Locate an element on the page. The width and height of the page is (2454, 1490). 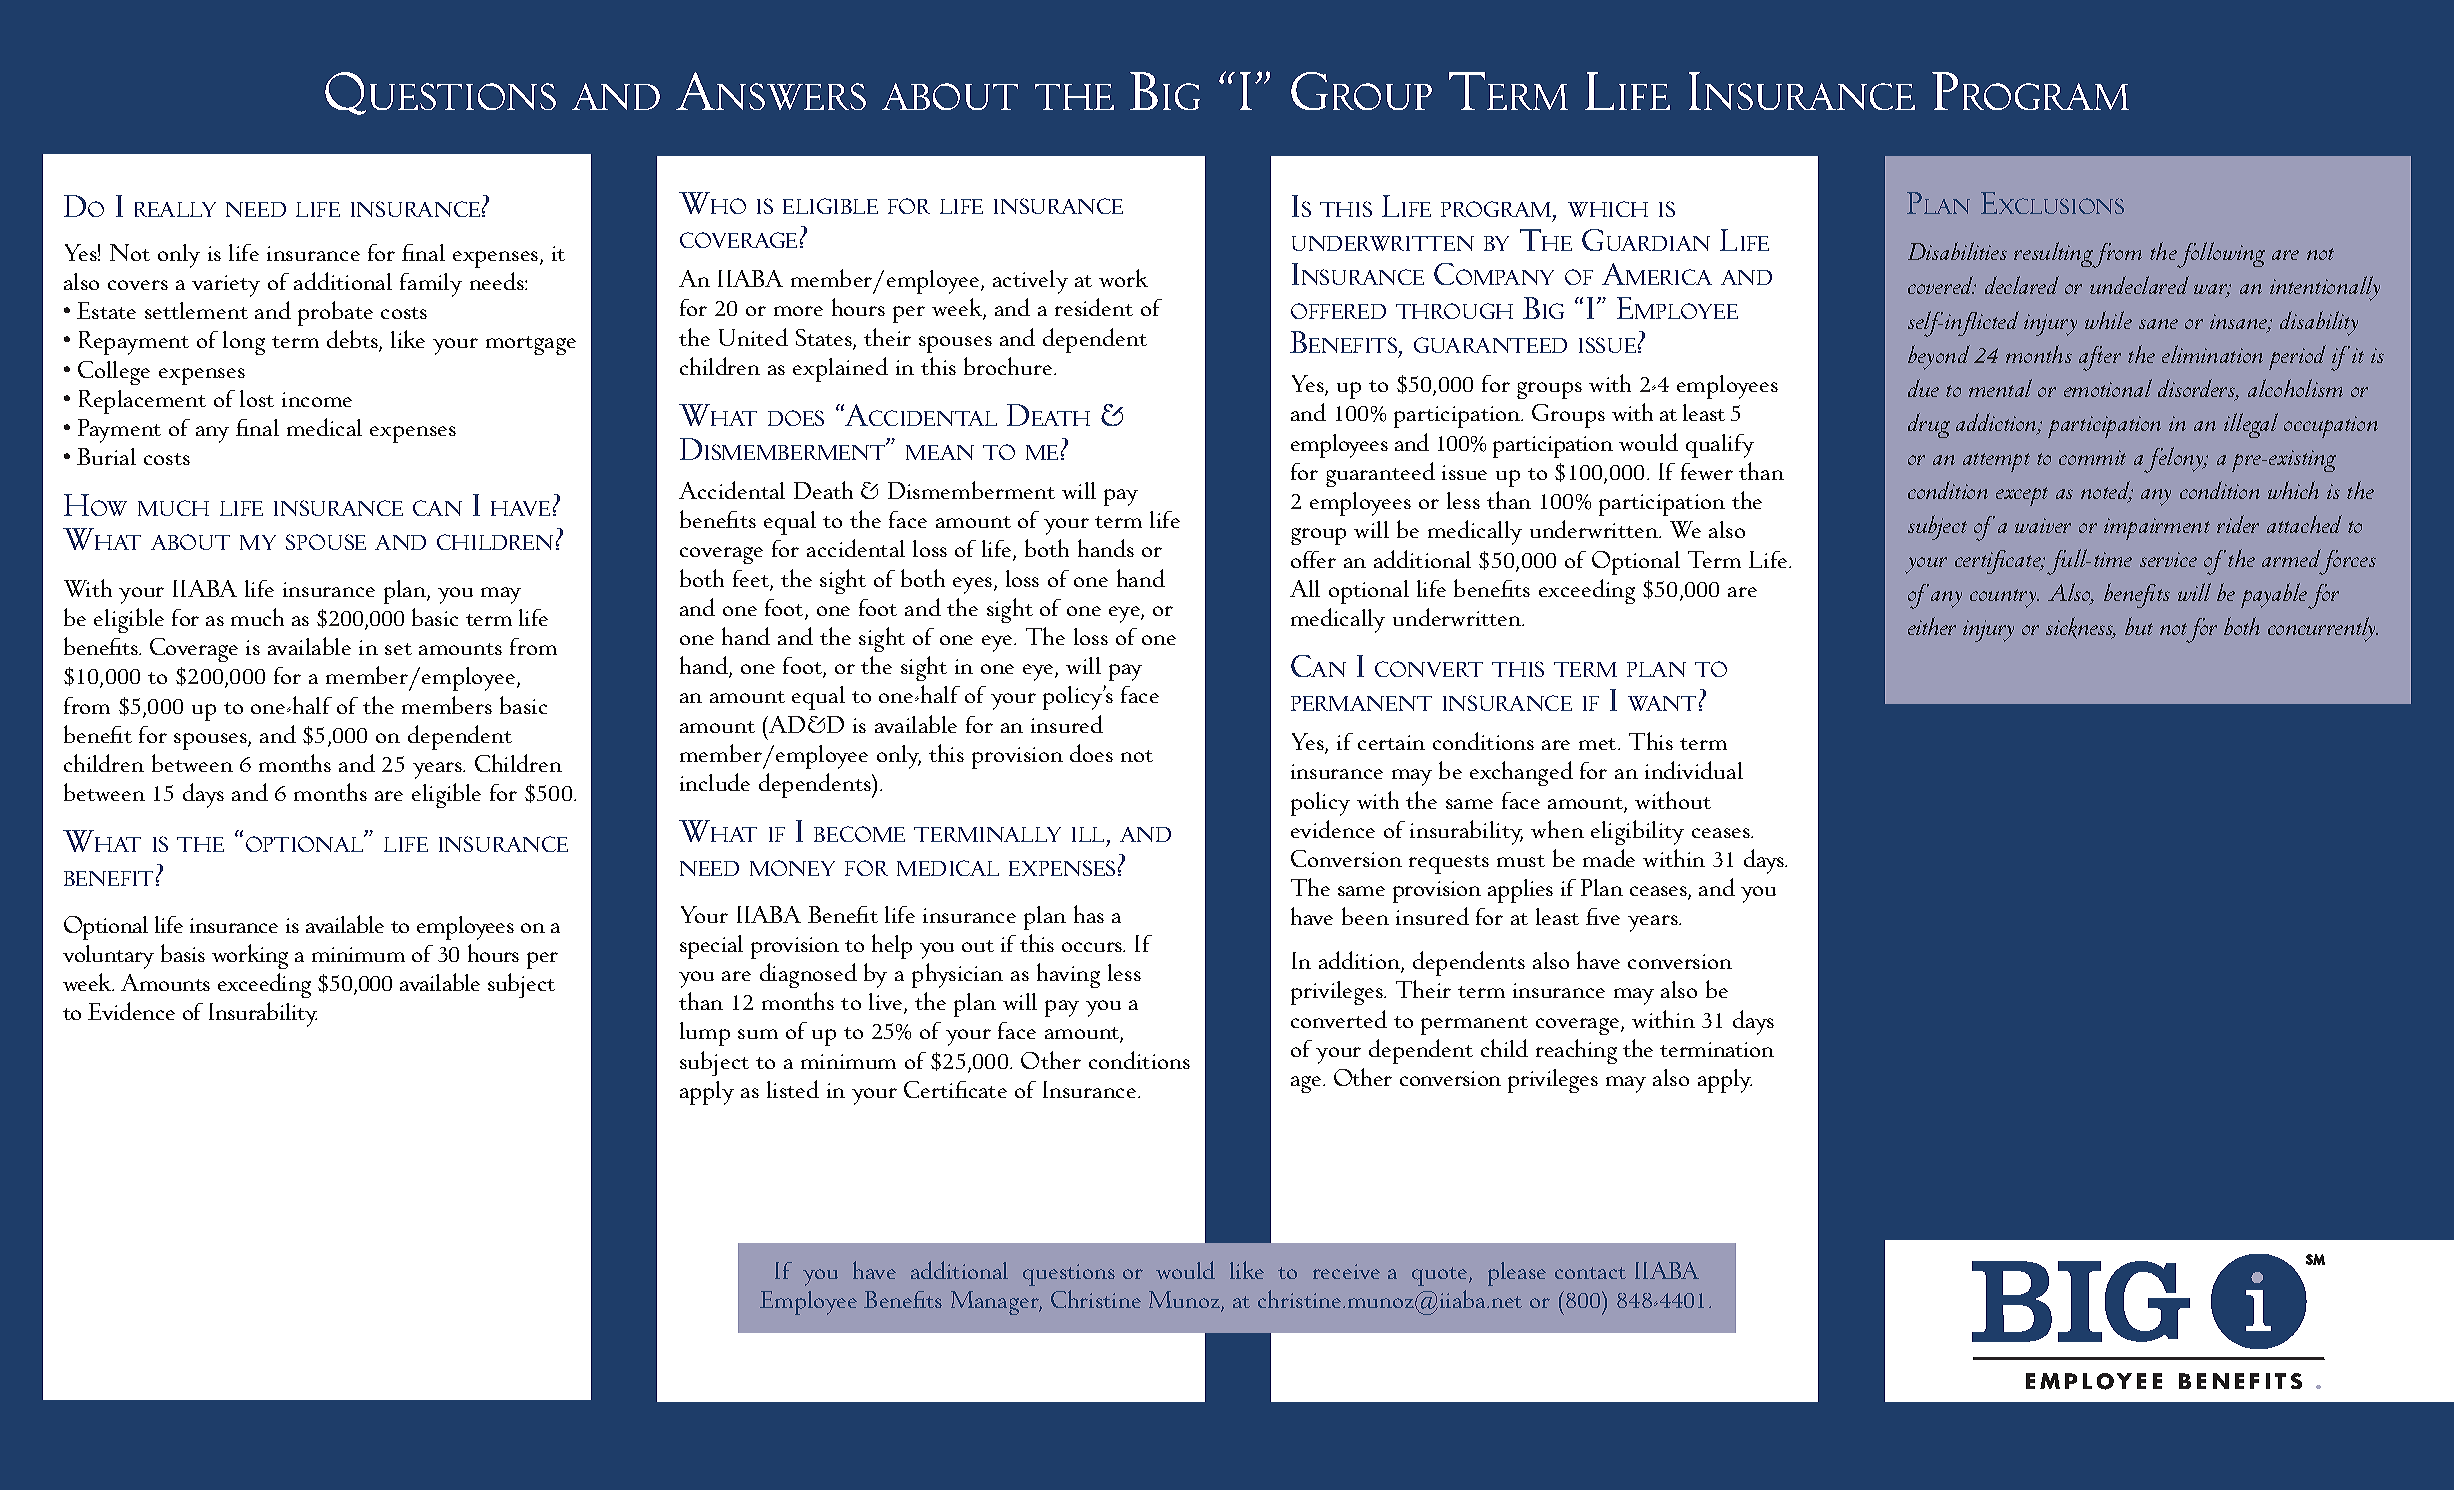
Manager is located at coordinates (996, 1303).
